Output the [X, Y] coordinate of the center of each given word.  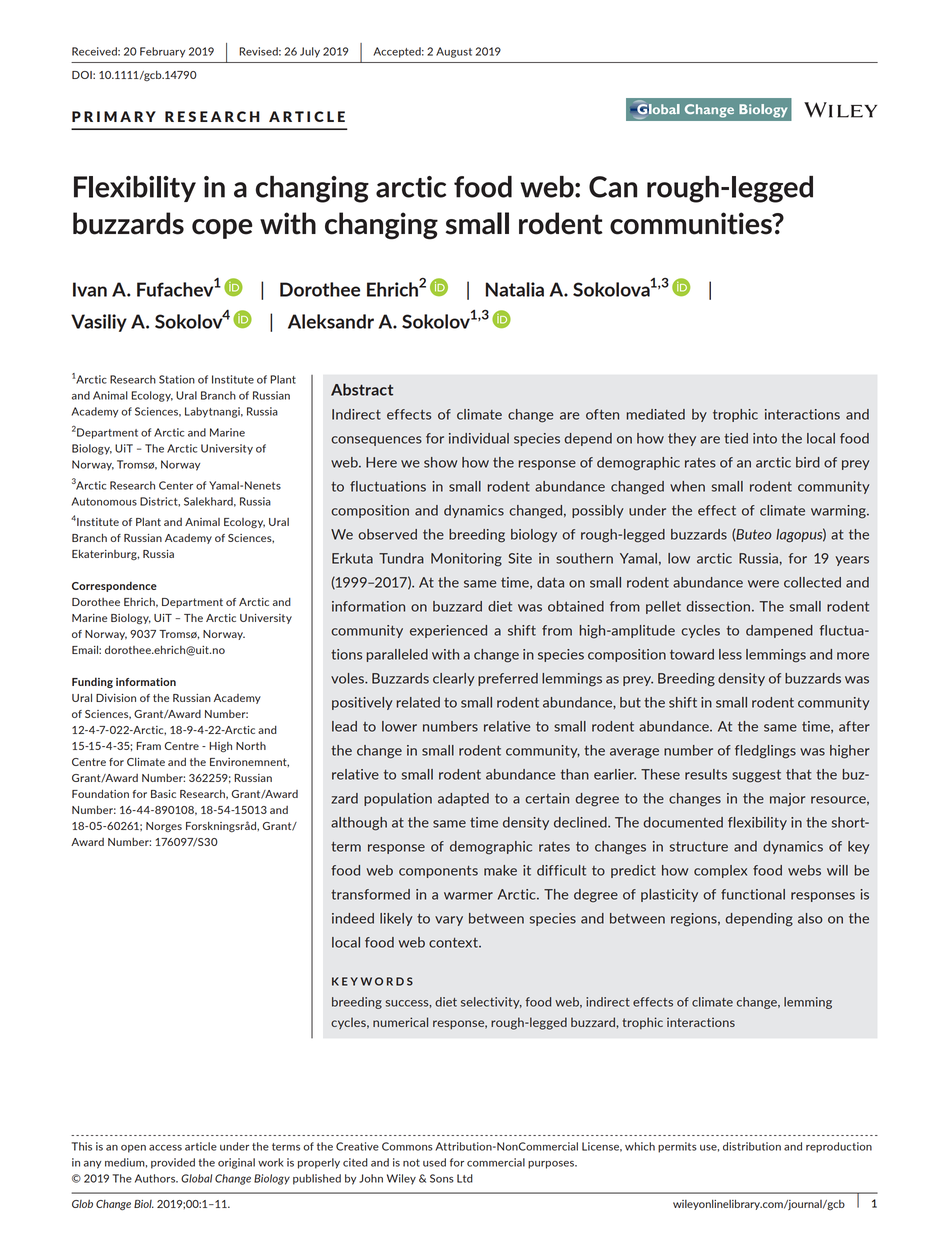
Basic [163, 794]
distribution [752, 1146]
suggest [756, 776]
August [454, 52]
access [165, 1148]
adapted [463, 799]
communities [692, 223]
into [765, 438]
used [434, 1162]
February [162, 52]
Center [176, 485]
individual [479, 438]
